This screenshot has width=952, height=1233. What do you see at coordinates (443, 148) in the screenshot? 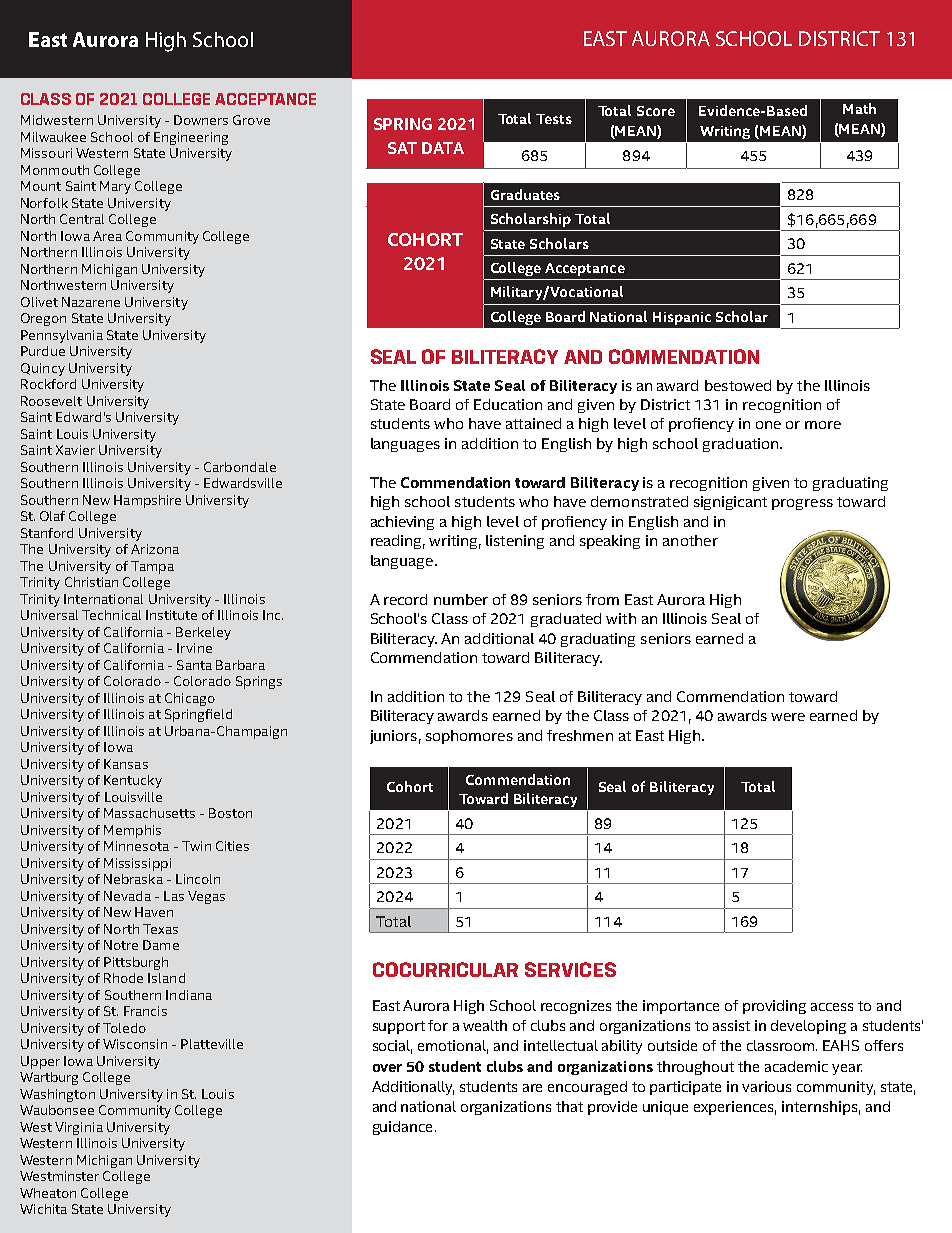
I see `DATA` at bounding box center [443, 148].
